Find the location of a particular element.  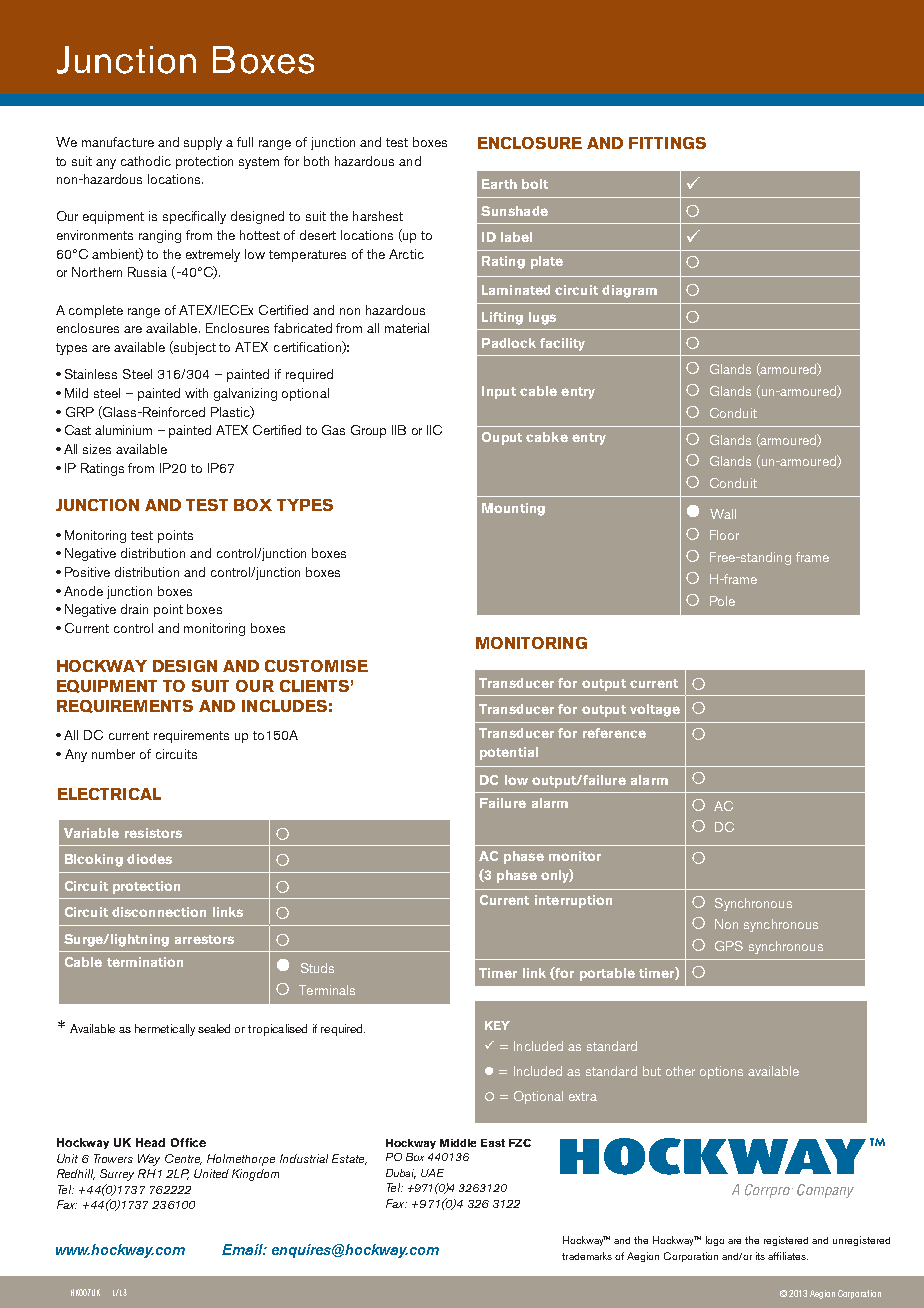

interruption is located at coordinates (573, 901).
